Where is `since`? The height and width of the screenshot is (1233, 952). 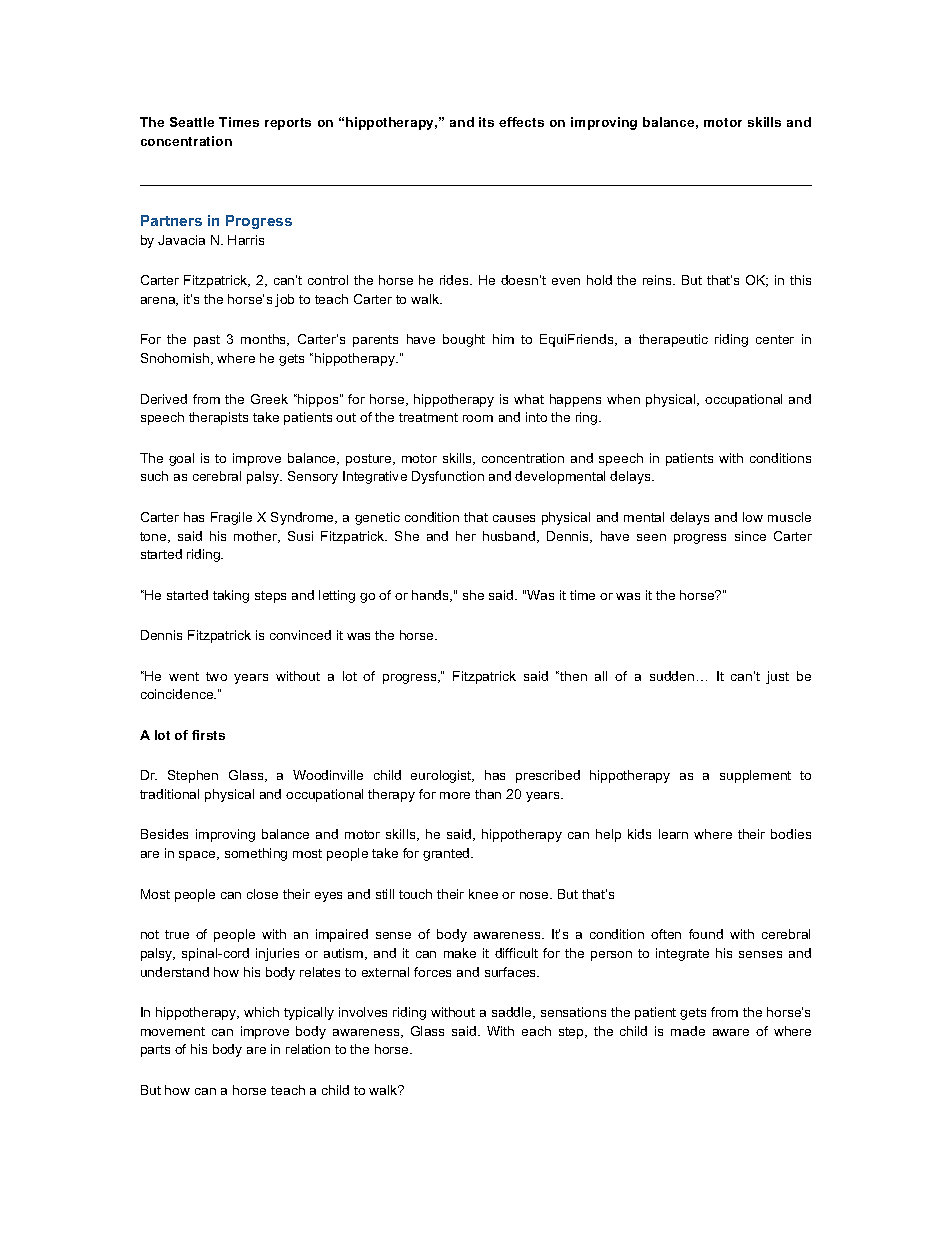
since is located at coordinates (750, 536).
